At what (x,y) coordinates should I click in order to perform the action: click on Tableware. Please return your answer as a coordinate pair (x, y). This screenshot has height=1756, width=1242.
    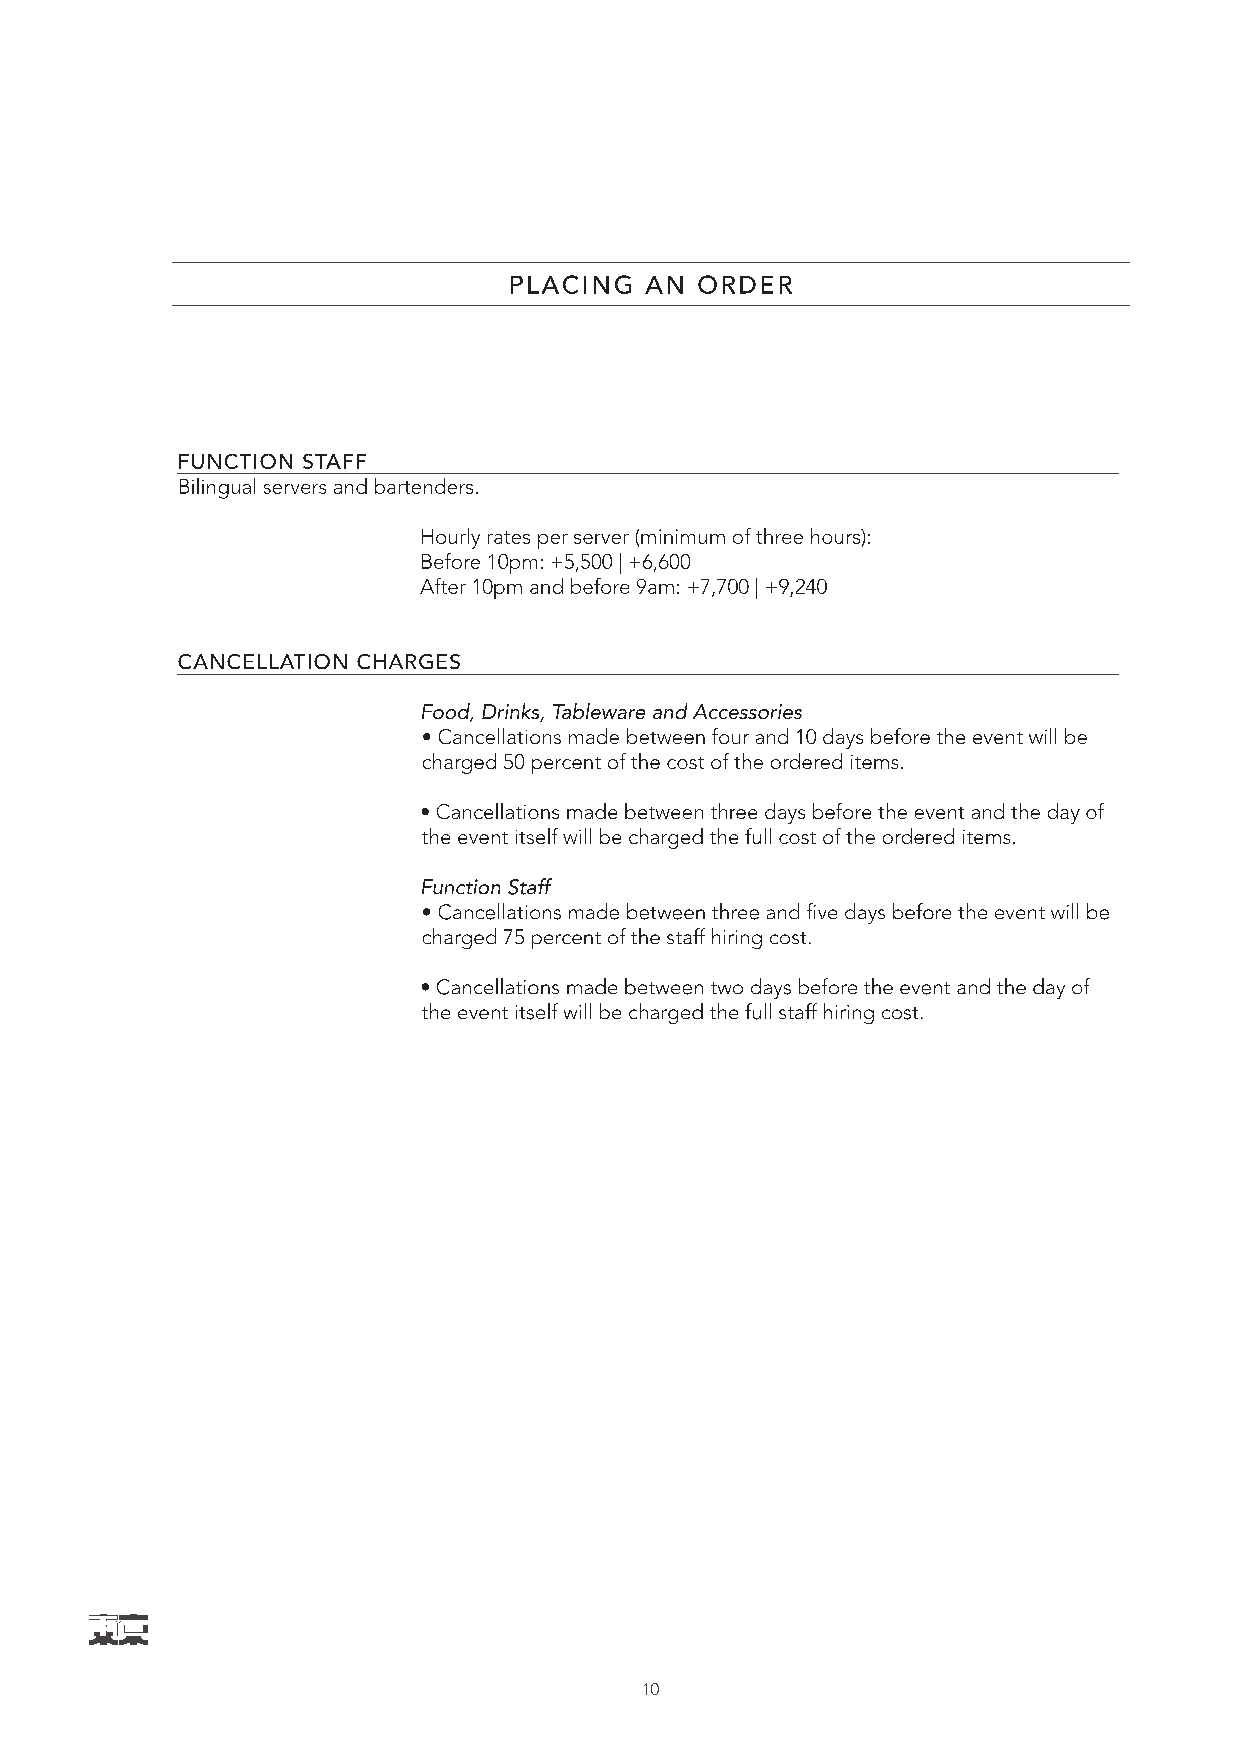
    Looking at the image, I should click on (599, 711).
